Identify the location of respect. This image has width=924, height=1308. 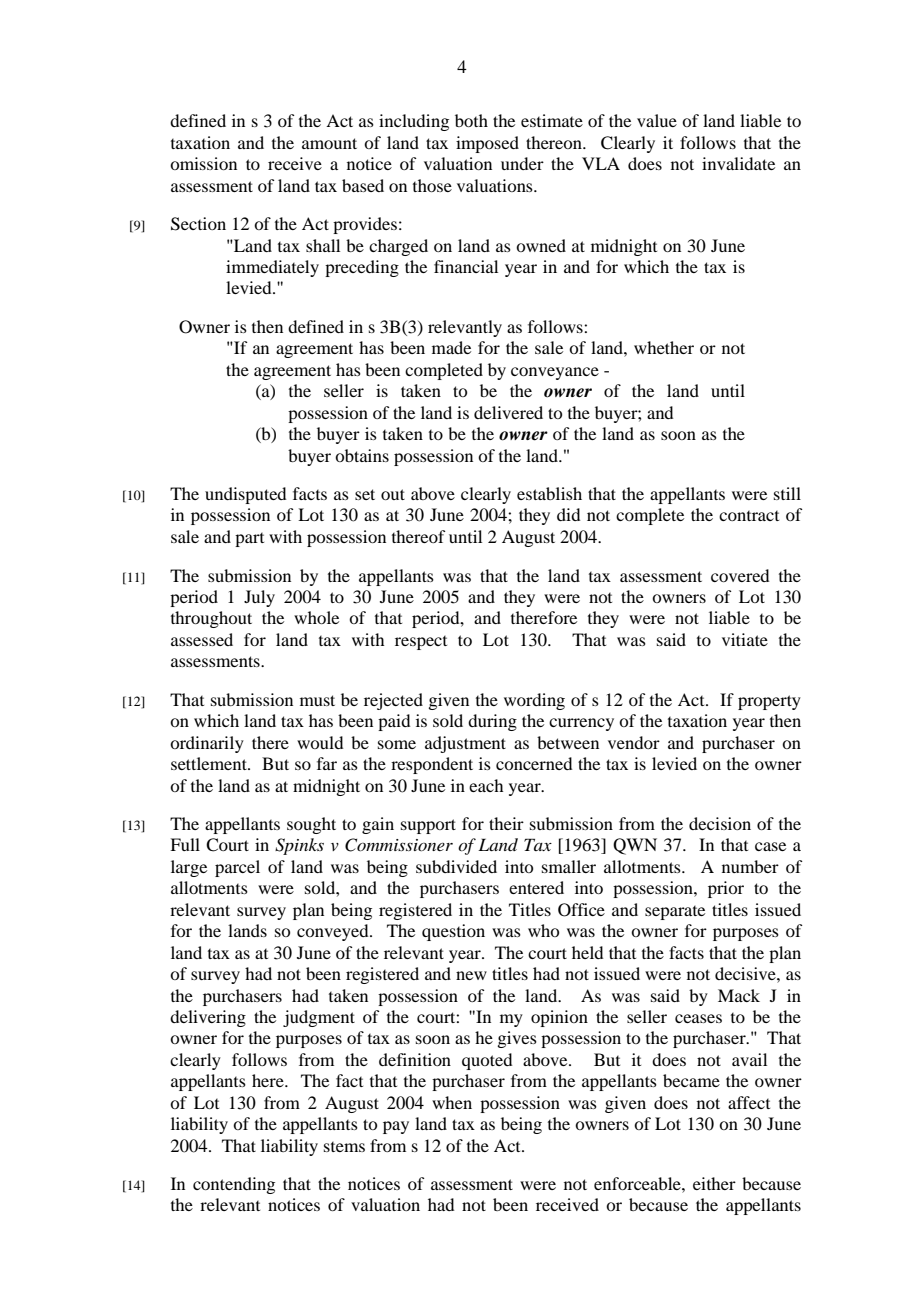
(421, 643).
